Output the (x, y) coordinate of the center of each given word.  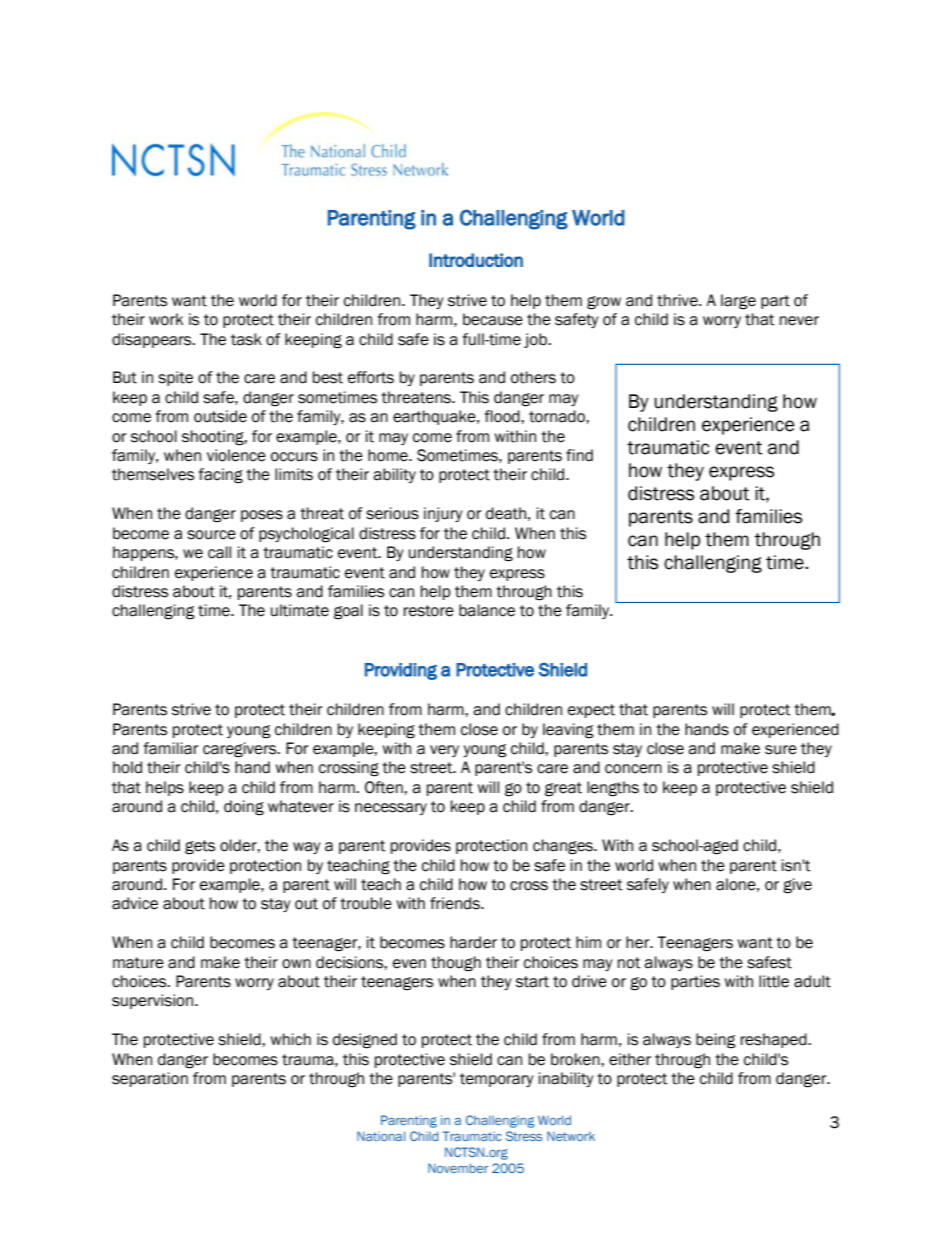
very (444, 751)
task (246, 339)
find (579, 455)
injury (443, 514)
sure (781, 750)
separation (150, 1079)
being (716, 1041)
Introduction (476, 260)
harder (473, 942)
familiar (171, 748)
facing (221, 476)
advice (135, 903)
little (774, 981)
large (738, 302)
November (458, 1168)
